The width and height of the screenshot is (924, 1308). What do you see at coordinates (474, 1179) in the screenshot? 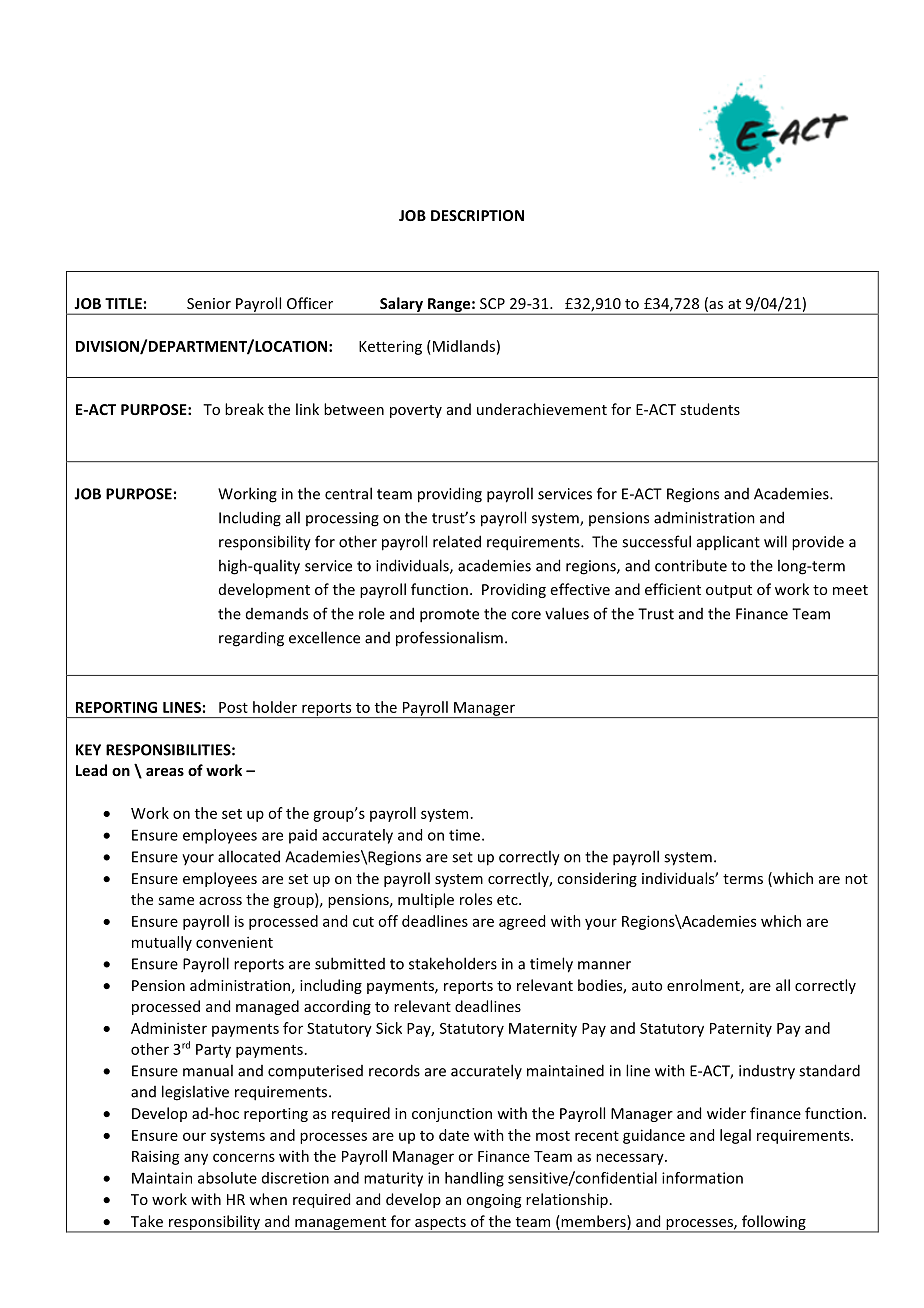
I see `handling` at bounding box center [474, 1179].
